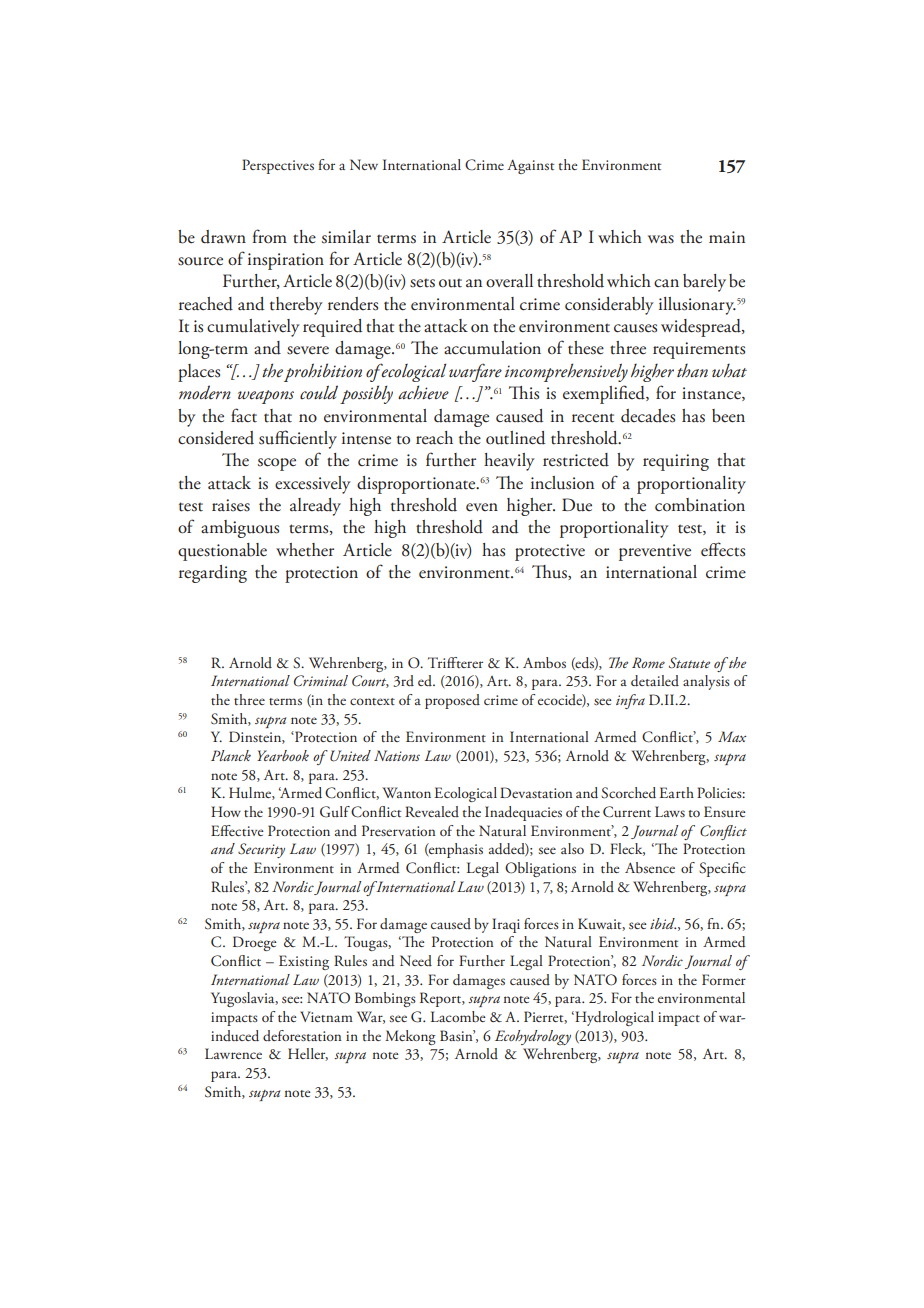 Image resolution: width=924 pixels, height=1308 pixels. What do you see at coordinates (648, 416) in the page?
I see `decades` at bounding box center [648, 416].
